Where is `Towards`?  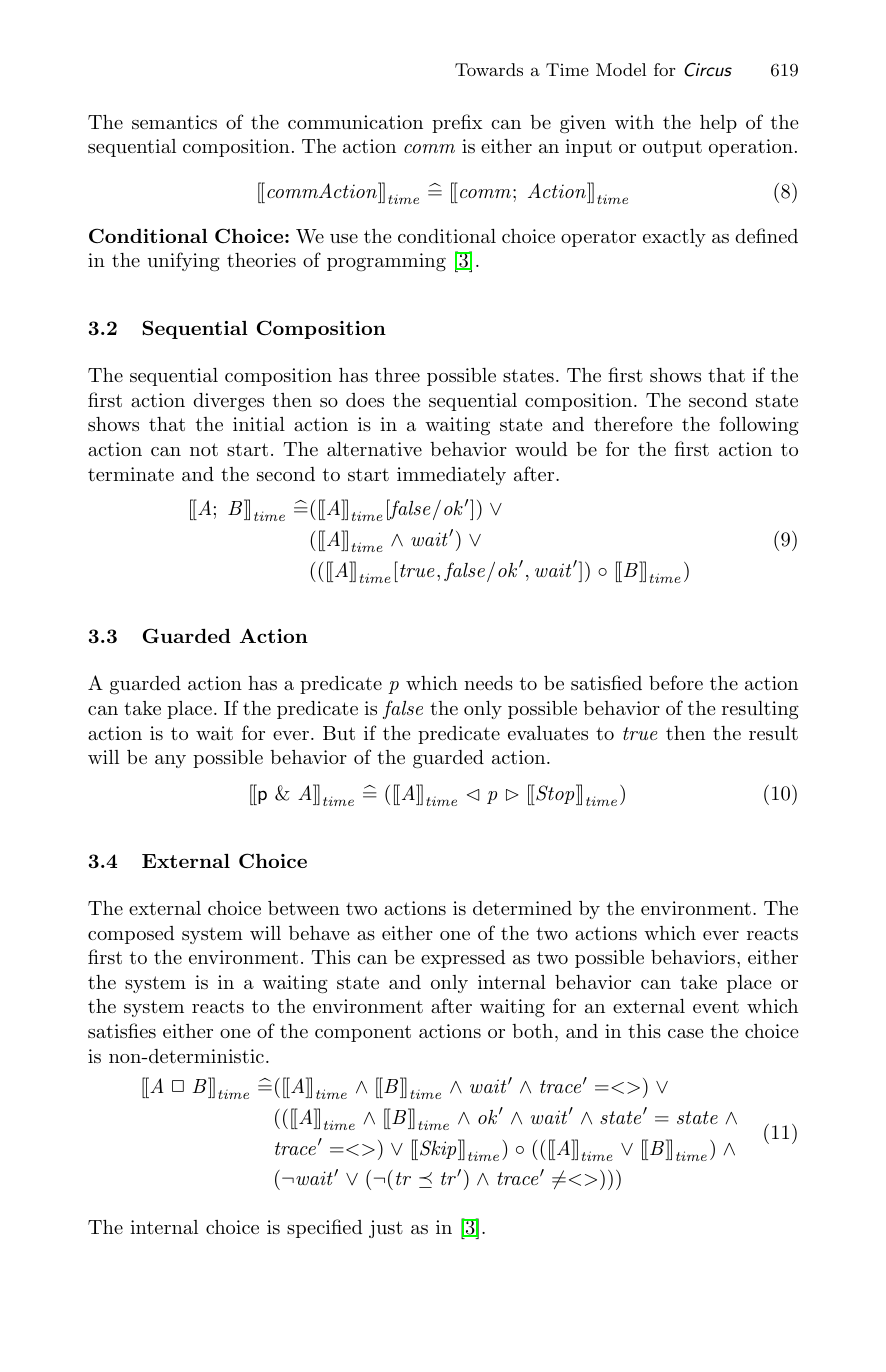 Towards is located at coordinates (489, 69).
